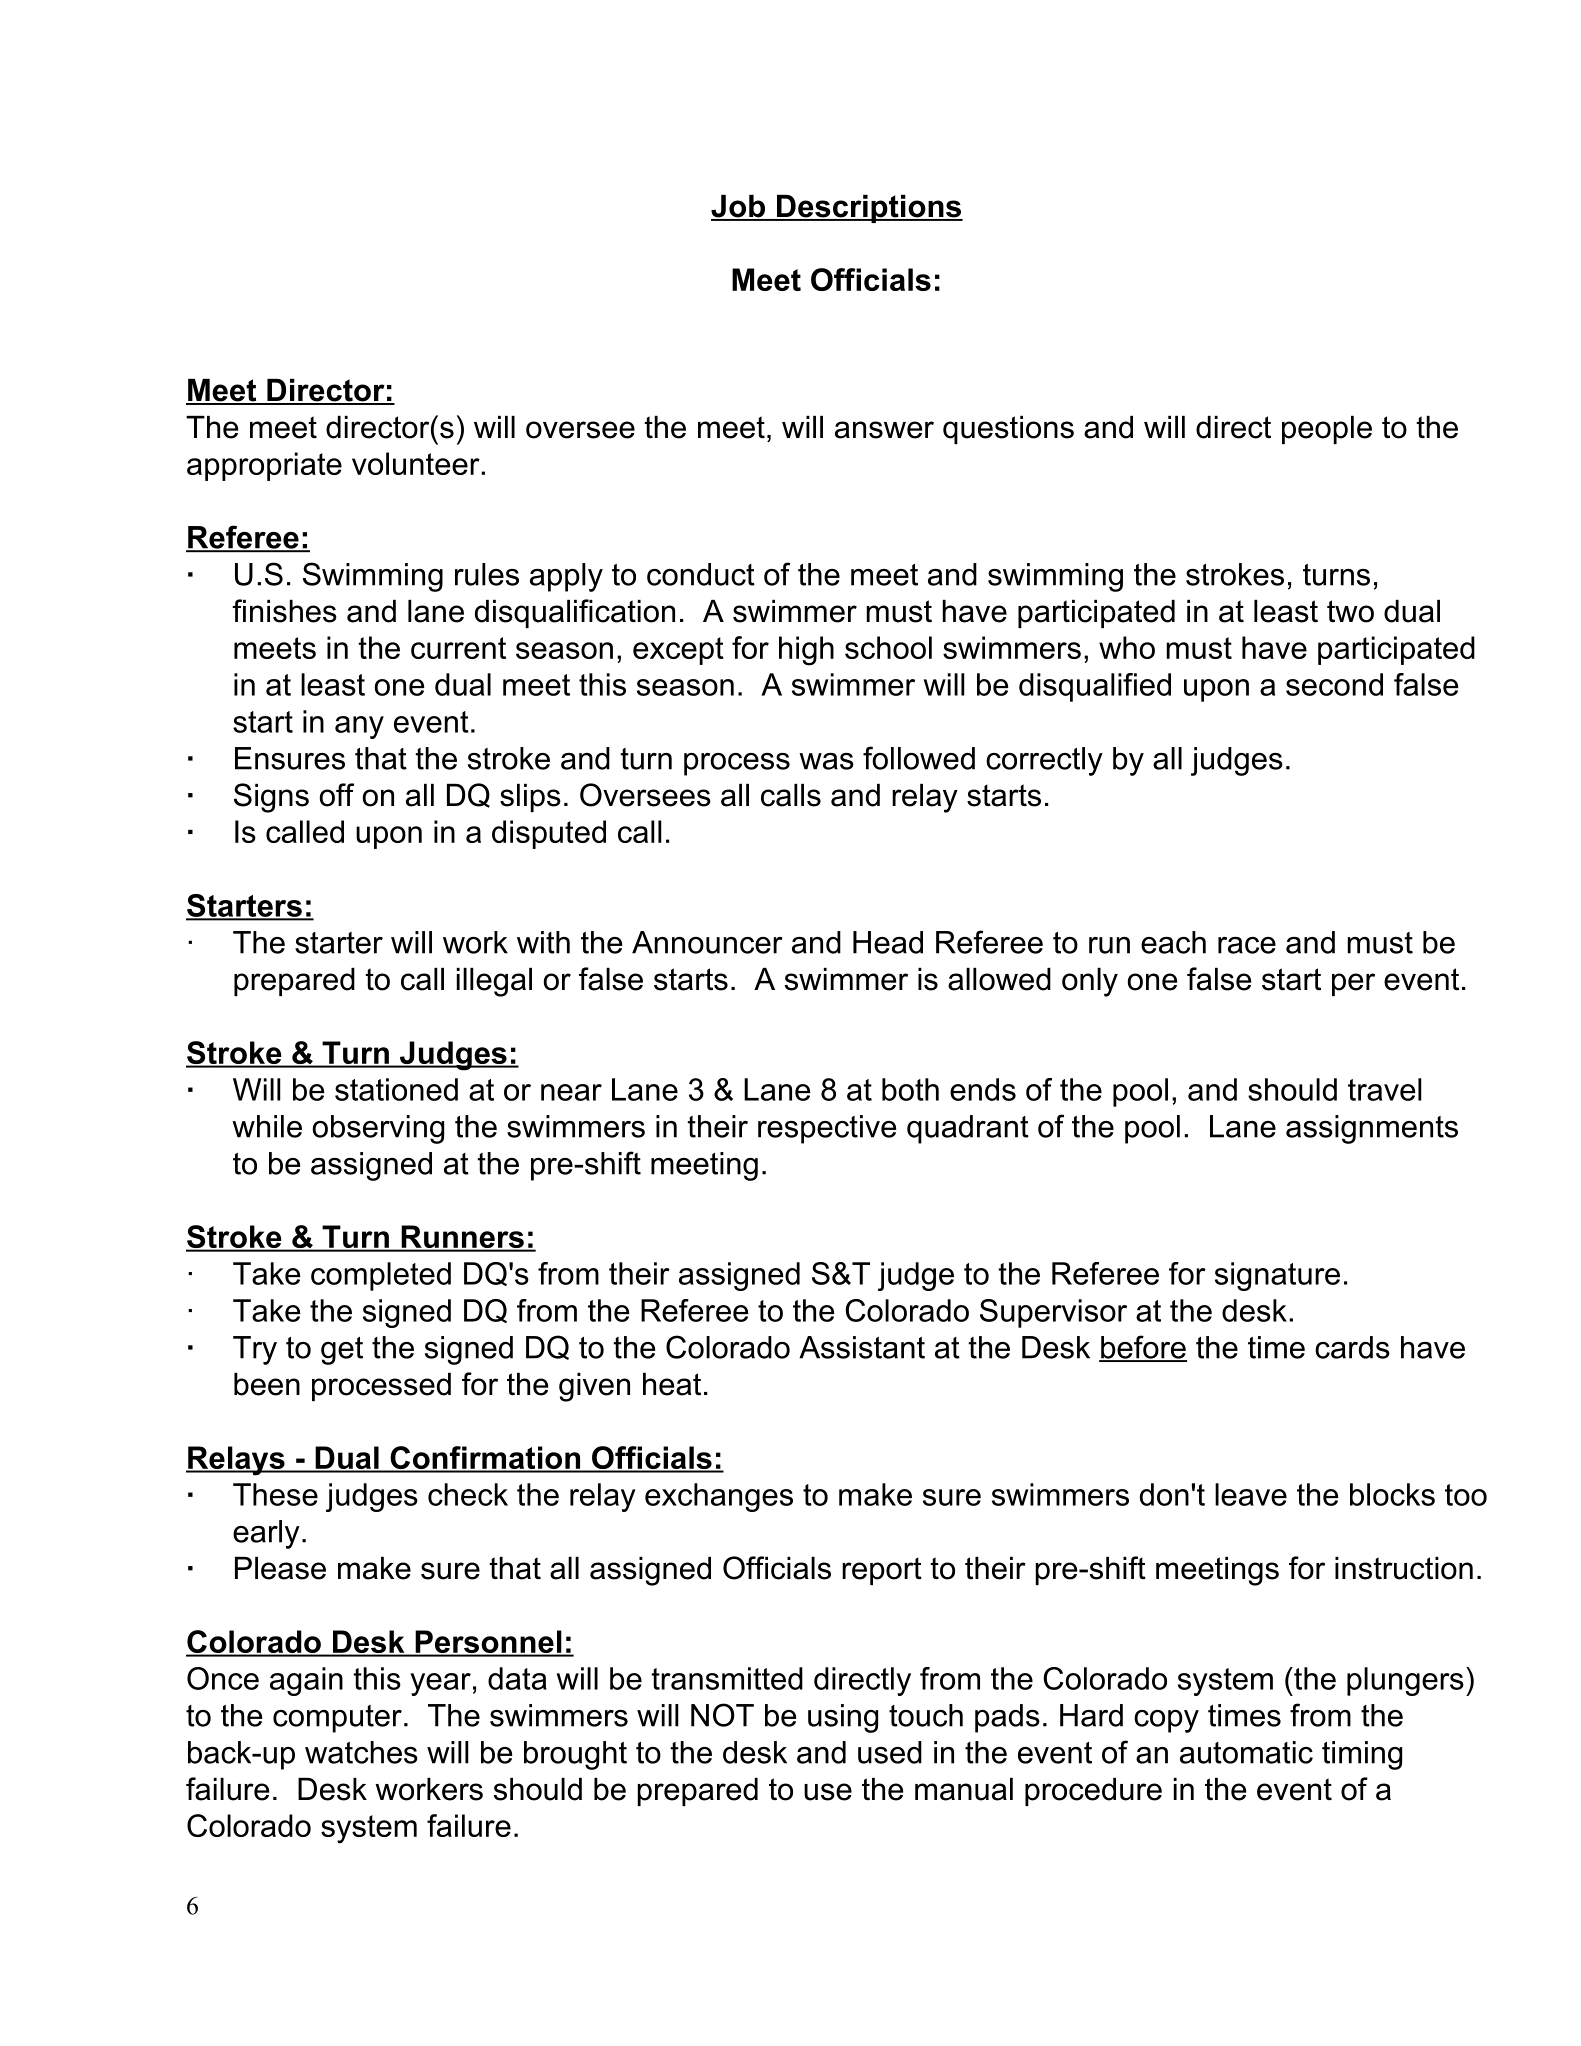 This page has height=2046, width=1581. Describe the element at coordinates (494, 982) in the page. I see `illegal` at that location.
